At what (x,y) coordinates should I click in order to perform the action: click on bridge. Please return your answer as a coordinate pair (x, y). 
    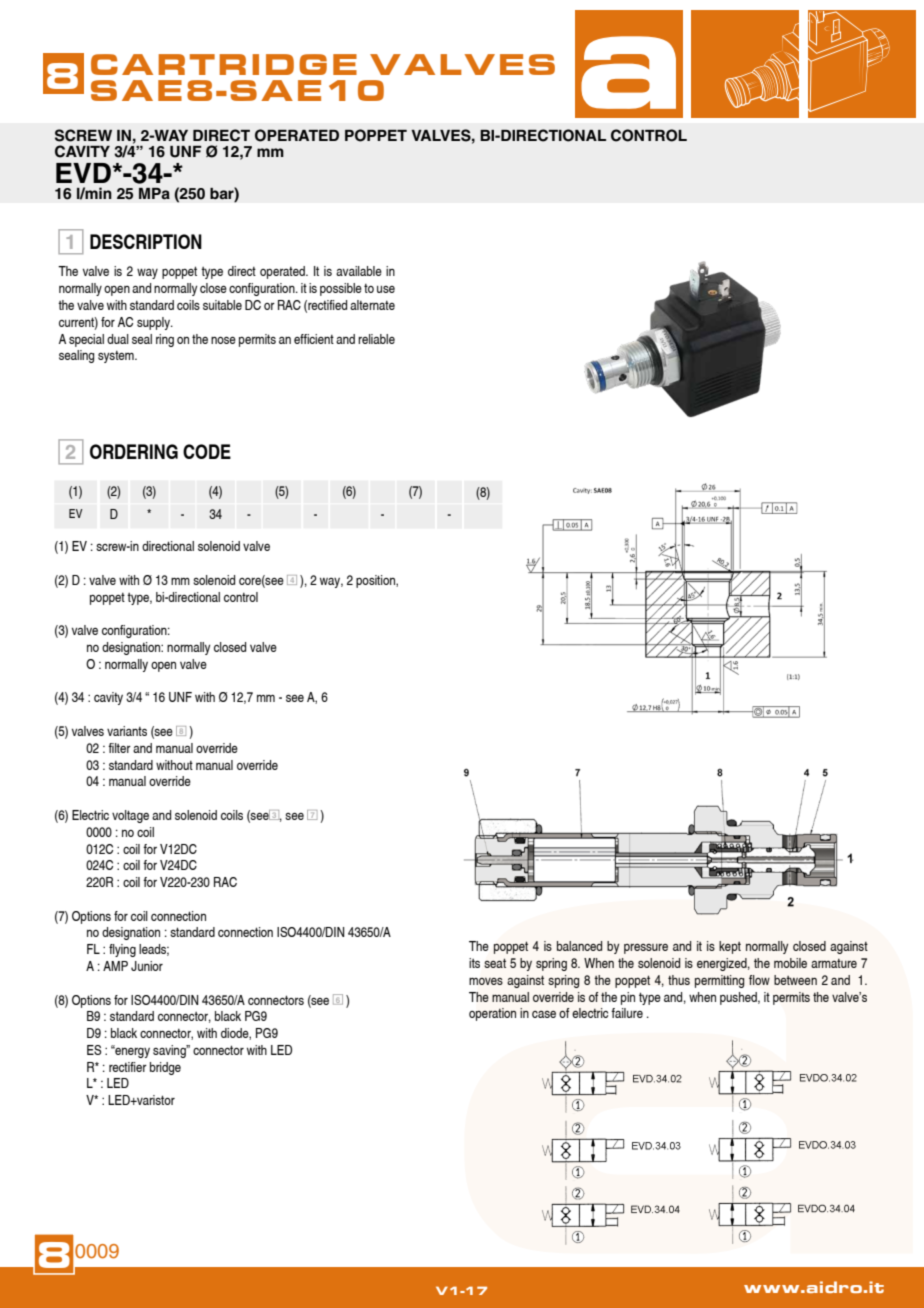
    Looking at the image, I should click on (165, 1068).
